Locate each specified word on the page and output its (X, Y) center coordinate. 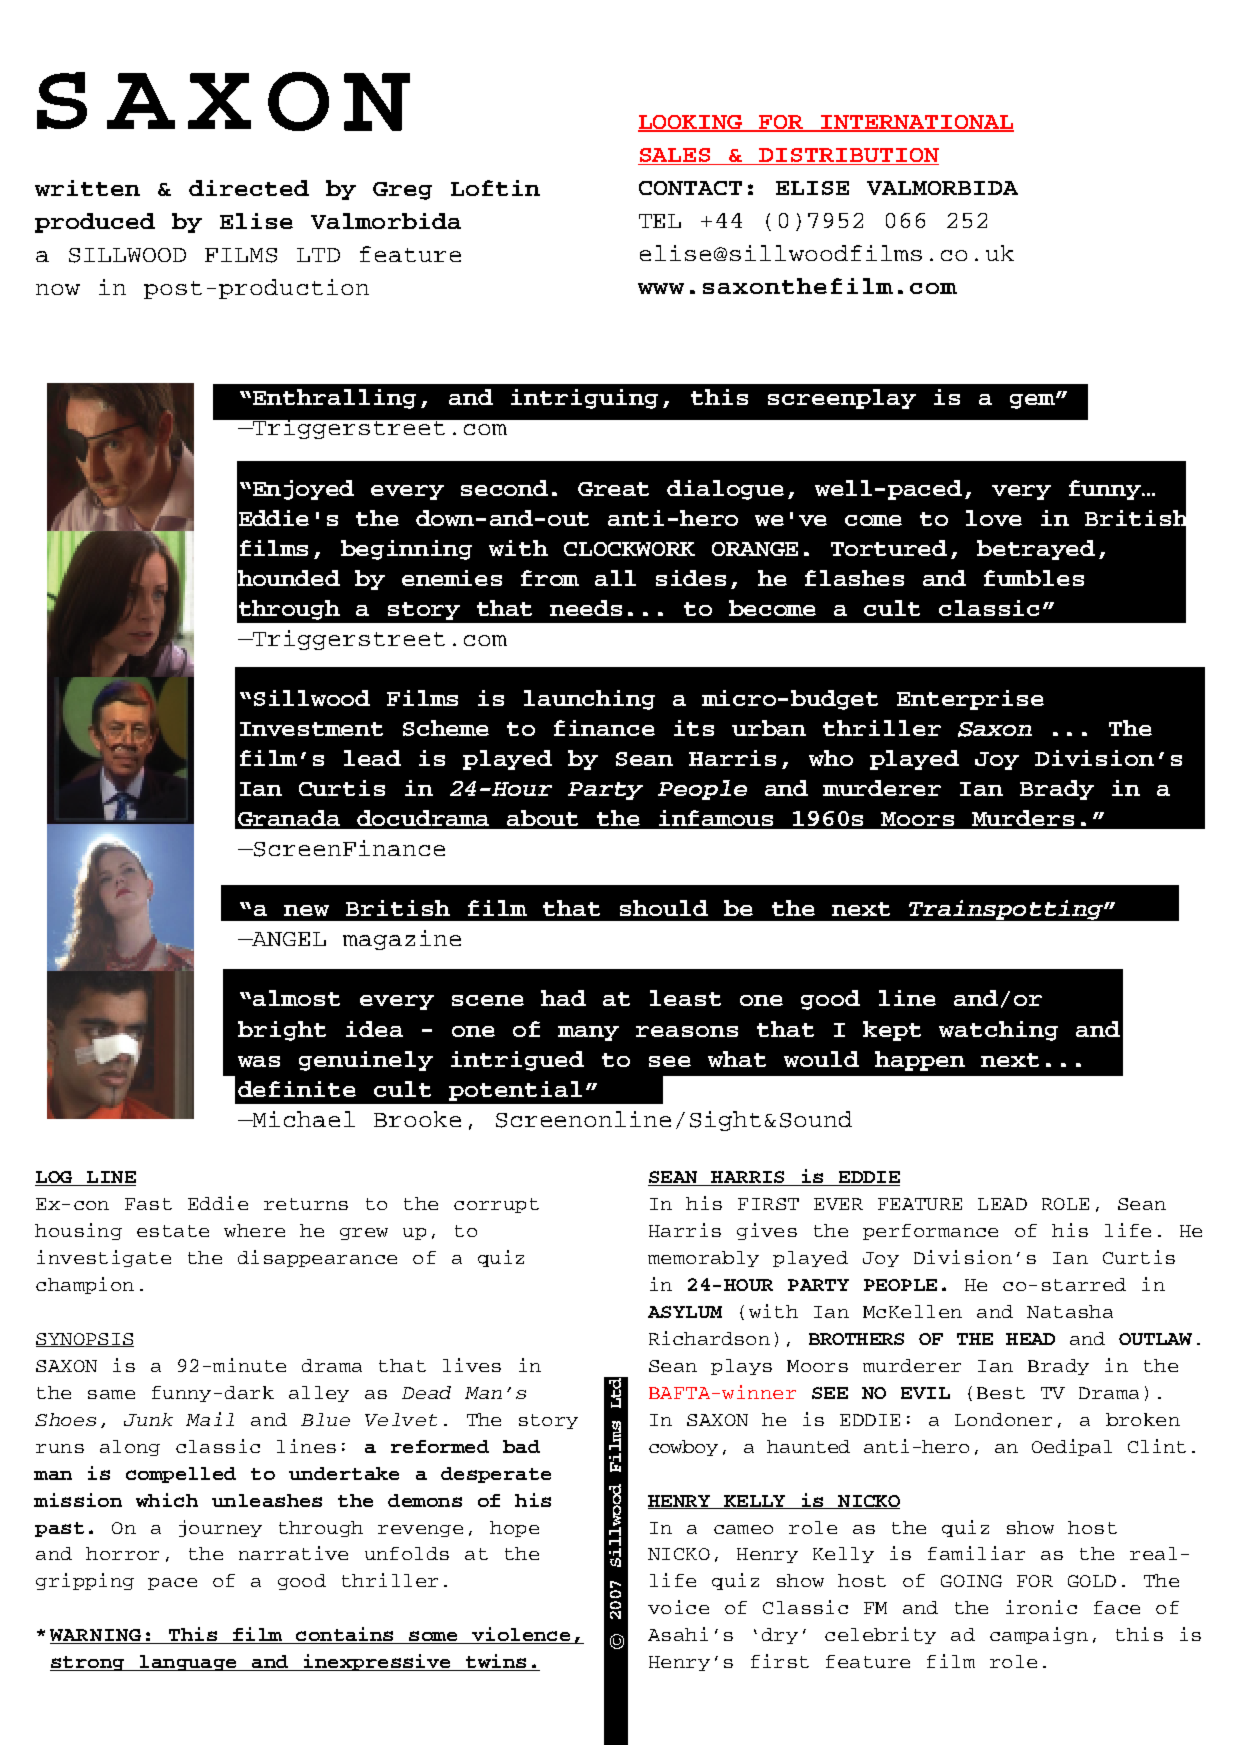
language (188, 1663)
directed (249, 188)
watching (998, 1031)
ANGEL (288, 939)
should (664, 908)
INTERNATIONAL (916, 123)
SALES (675, 155)
